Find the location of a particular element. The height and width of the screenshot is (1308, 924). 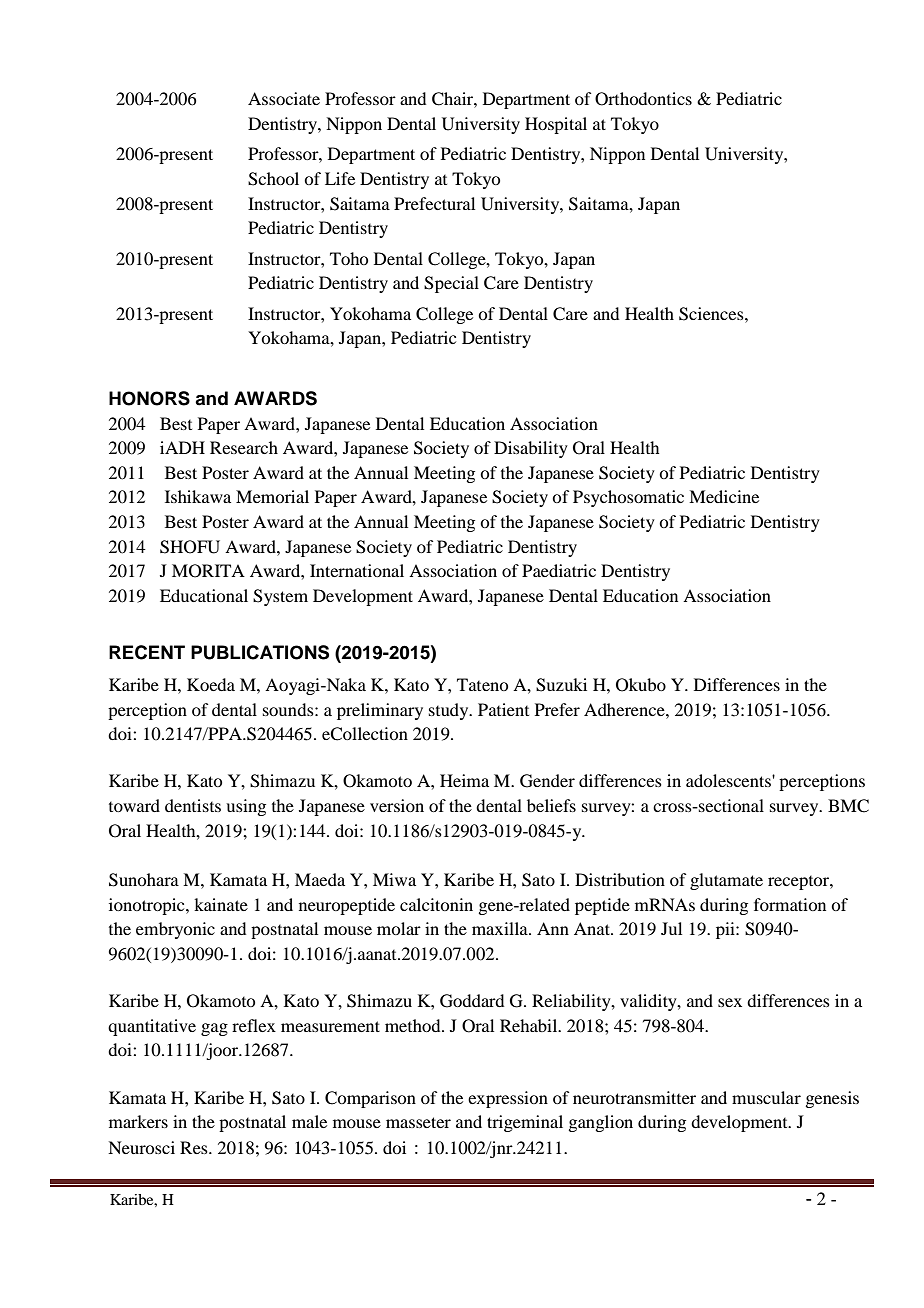

adolescents is located at coordinates (729, 780).
